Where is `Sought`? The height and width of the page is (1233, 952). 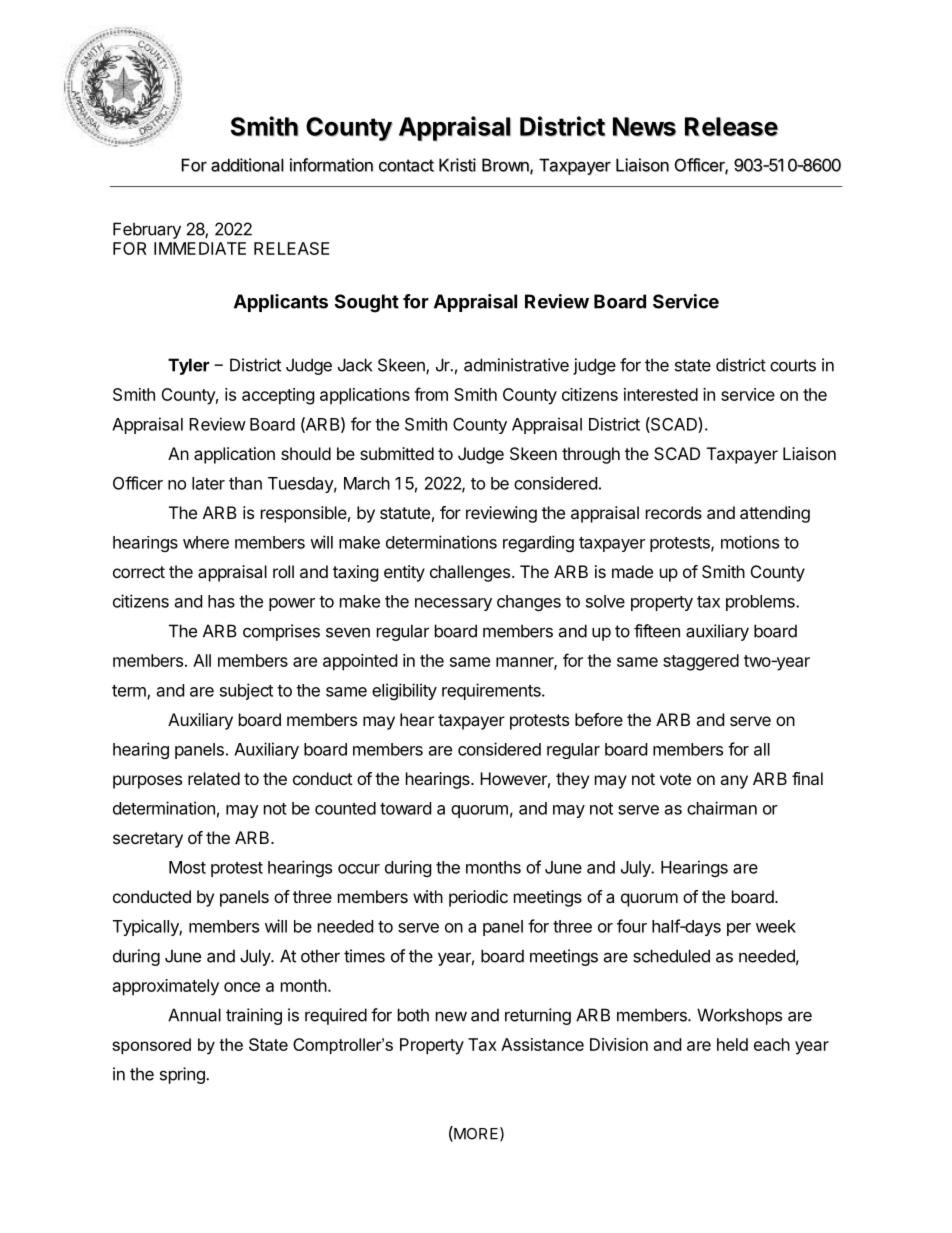 Sought is located at coordinates (367, 303).
